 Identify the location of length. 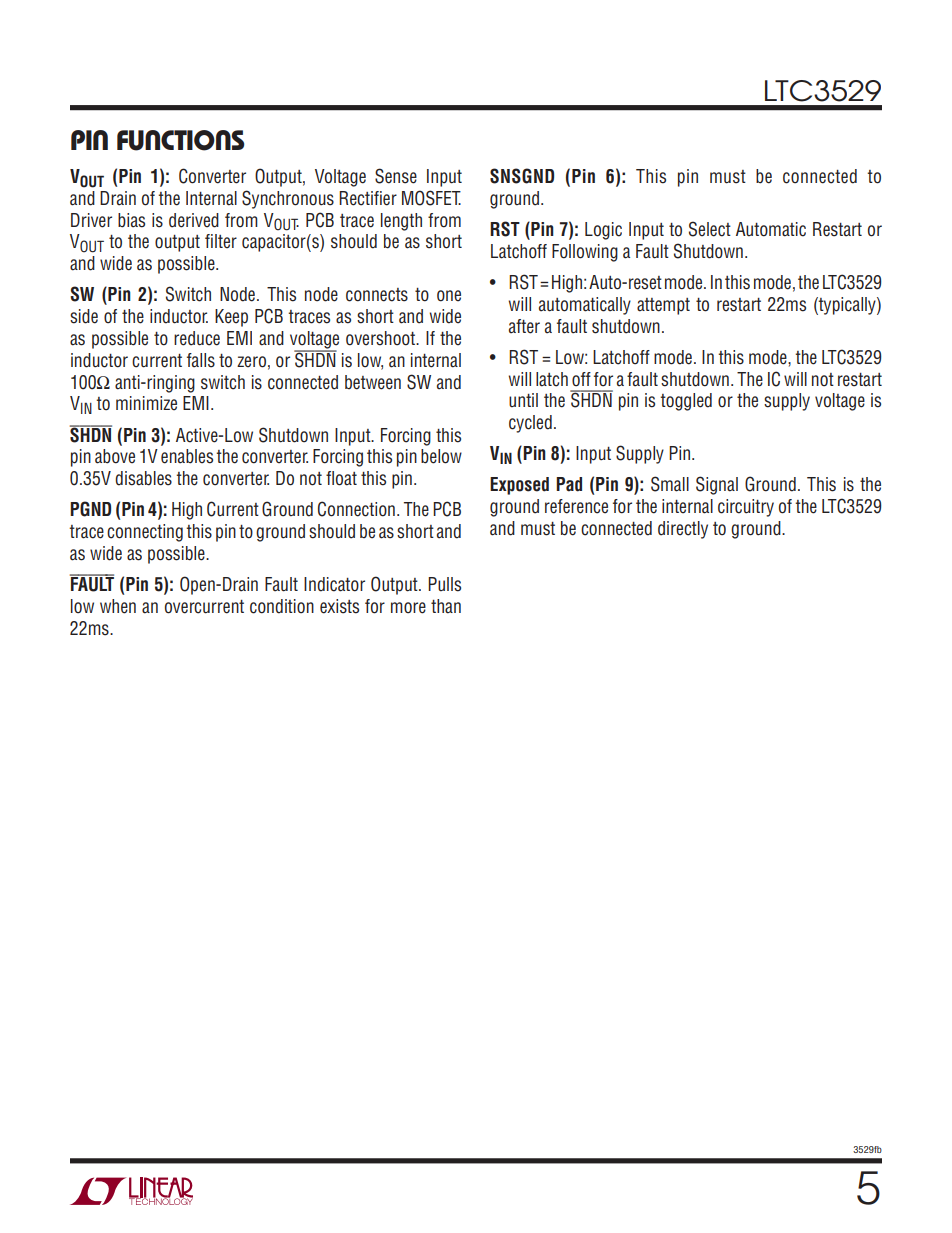
(401, 222).
